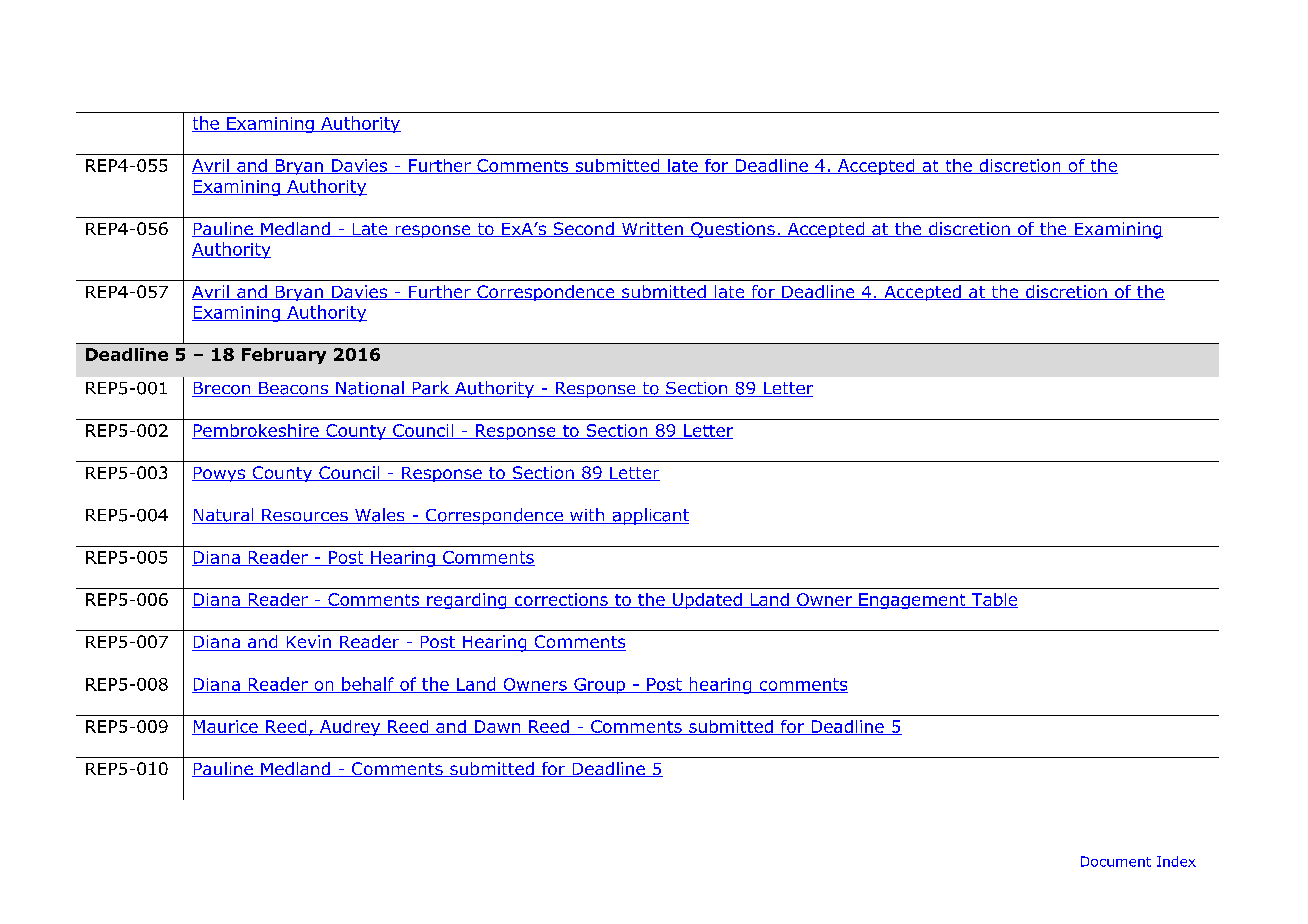 Image resolution: width=1308 pixels, height=924 pixels. What do you see at coordinates (649, 516) in the screenshot?
I see `applicant` at bounding box center [649, 516].
